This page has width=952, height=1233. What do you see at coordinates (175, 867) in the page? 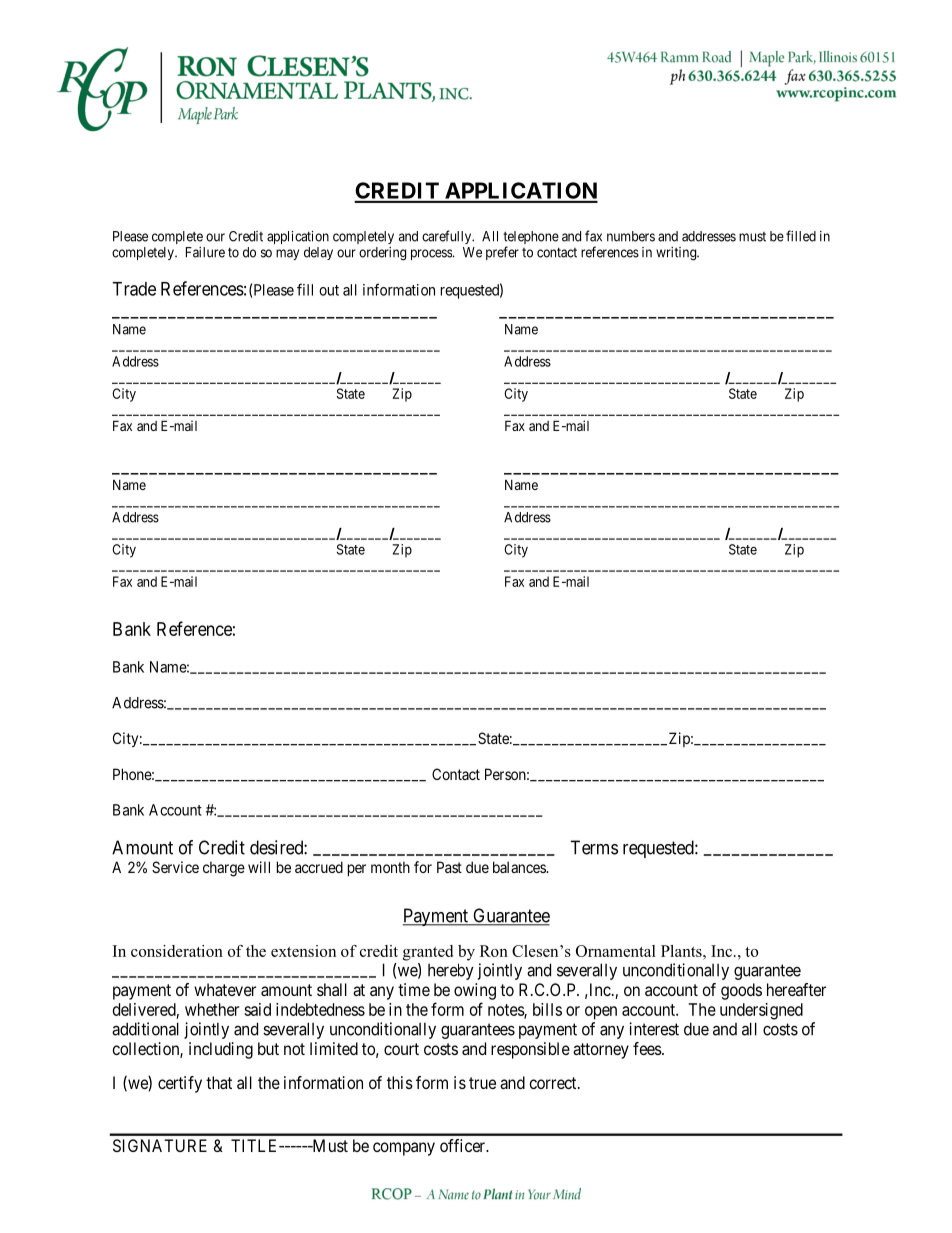
I see `Service` at bounding box center [175, 867].
